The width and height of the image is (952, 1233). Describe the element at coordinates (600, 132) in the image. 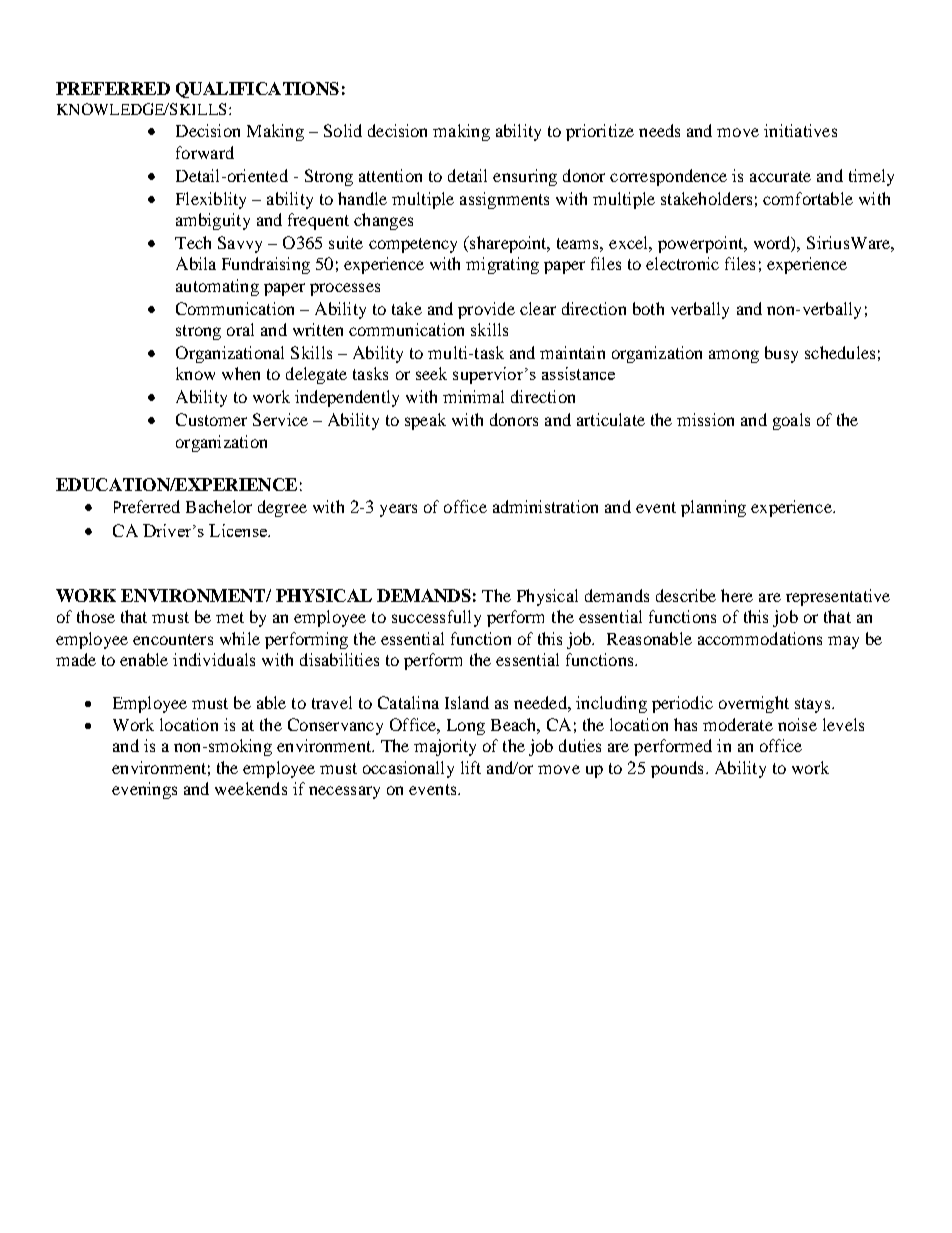

I see `prioritize` at that location.
